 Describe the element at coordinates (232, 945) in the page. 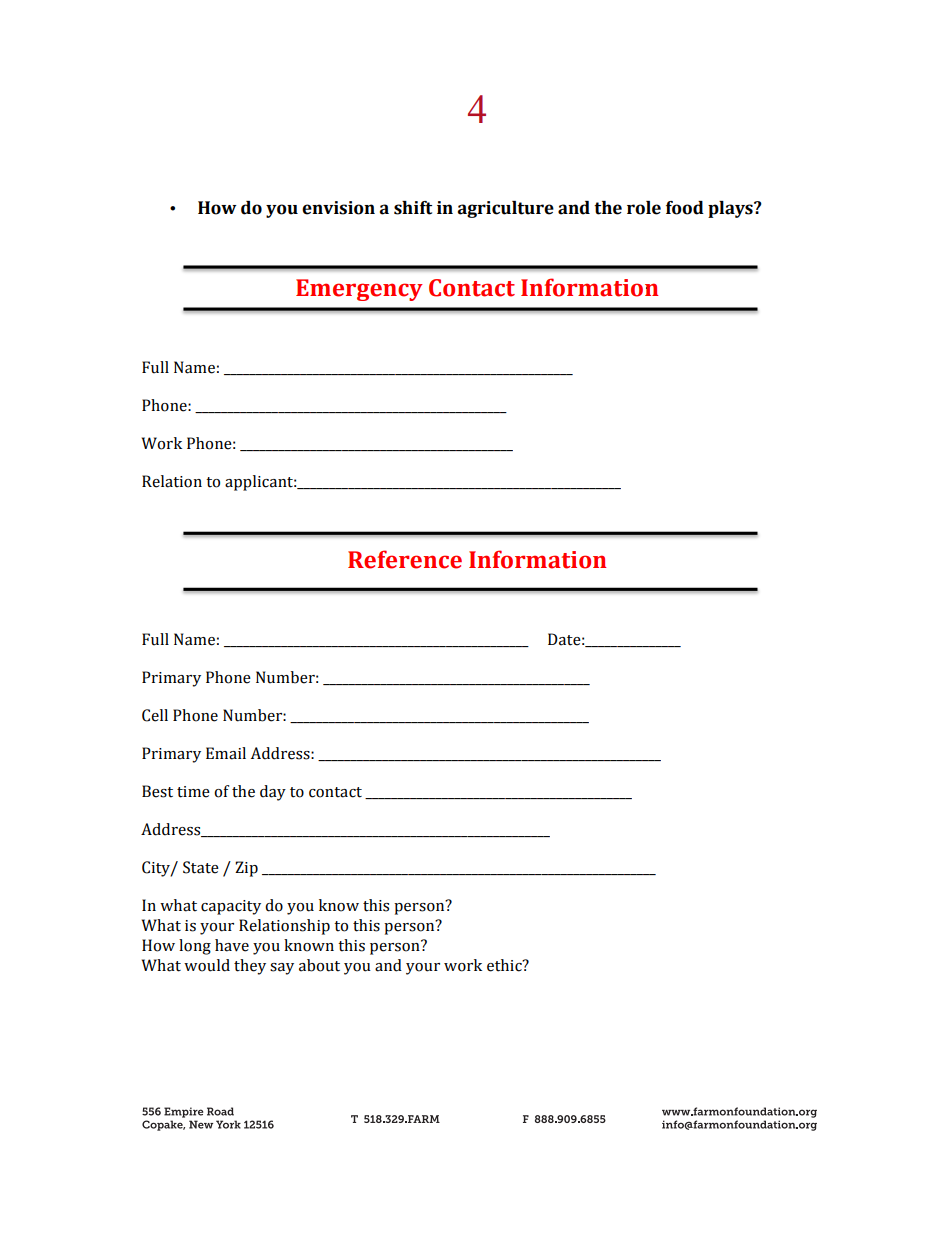

I see `have` at that location.
